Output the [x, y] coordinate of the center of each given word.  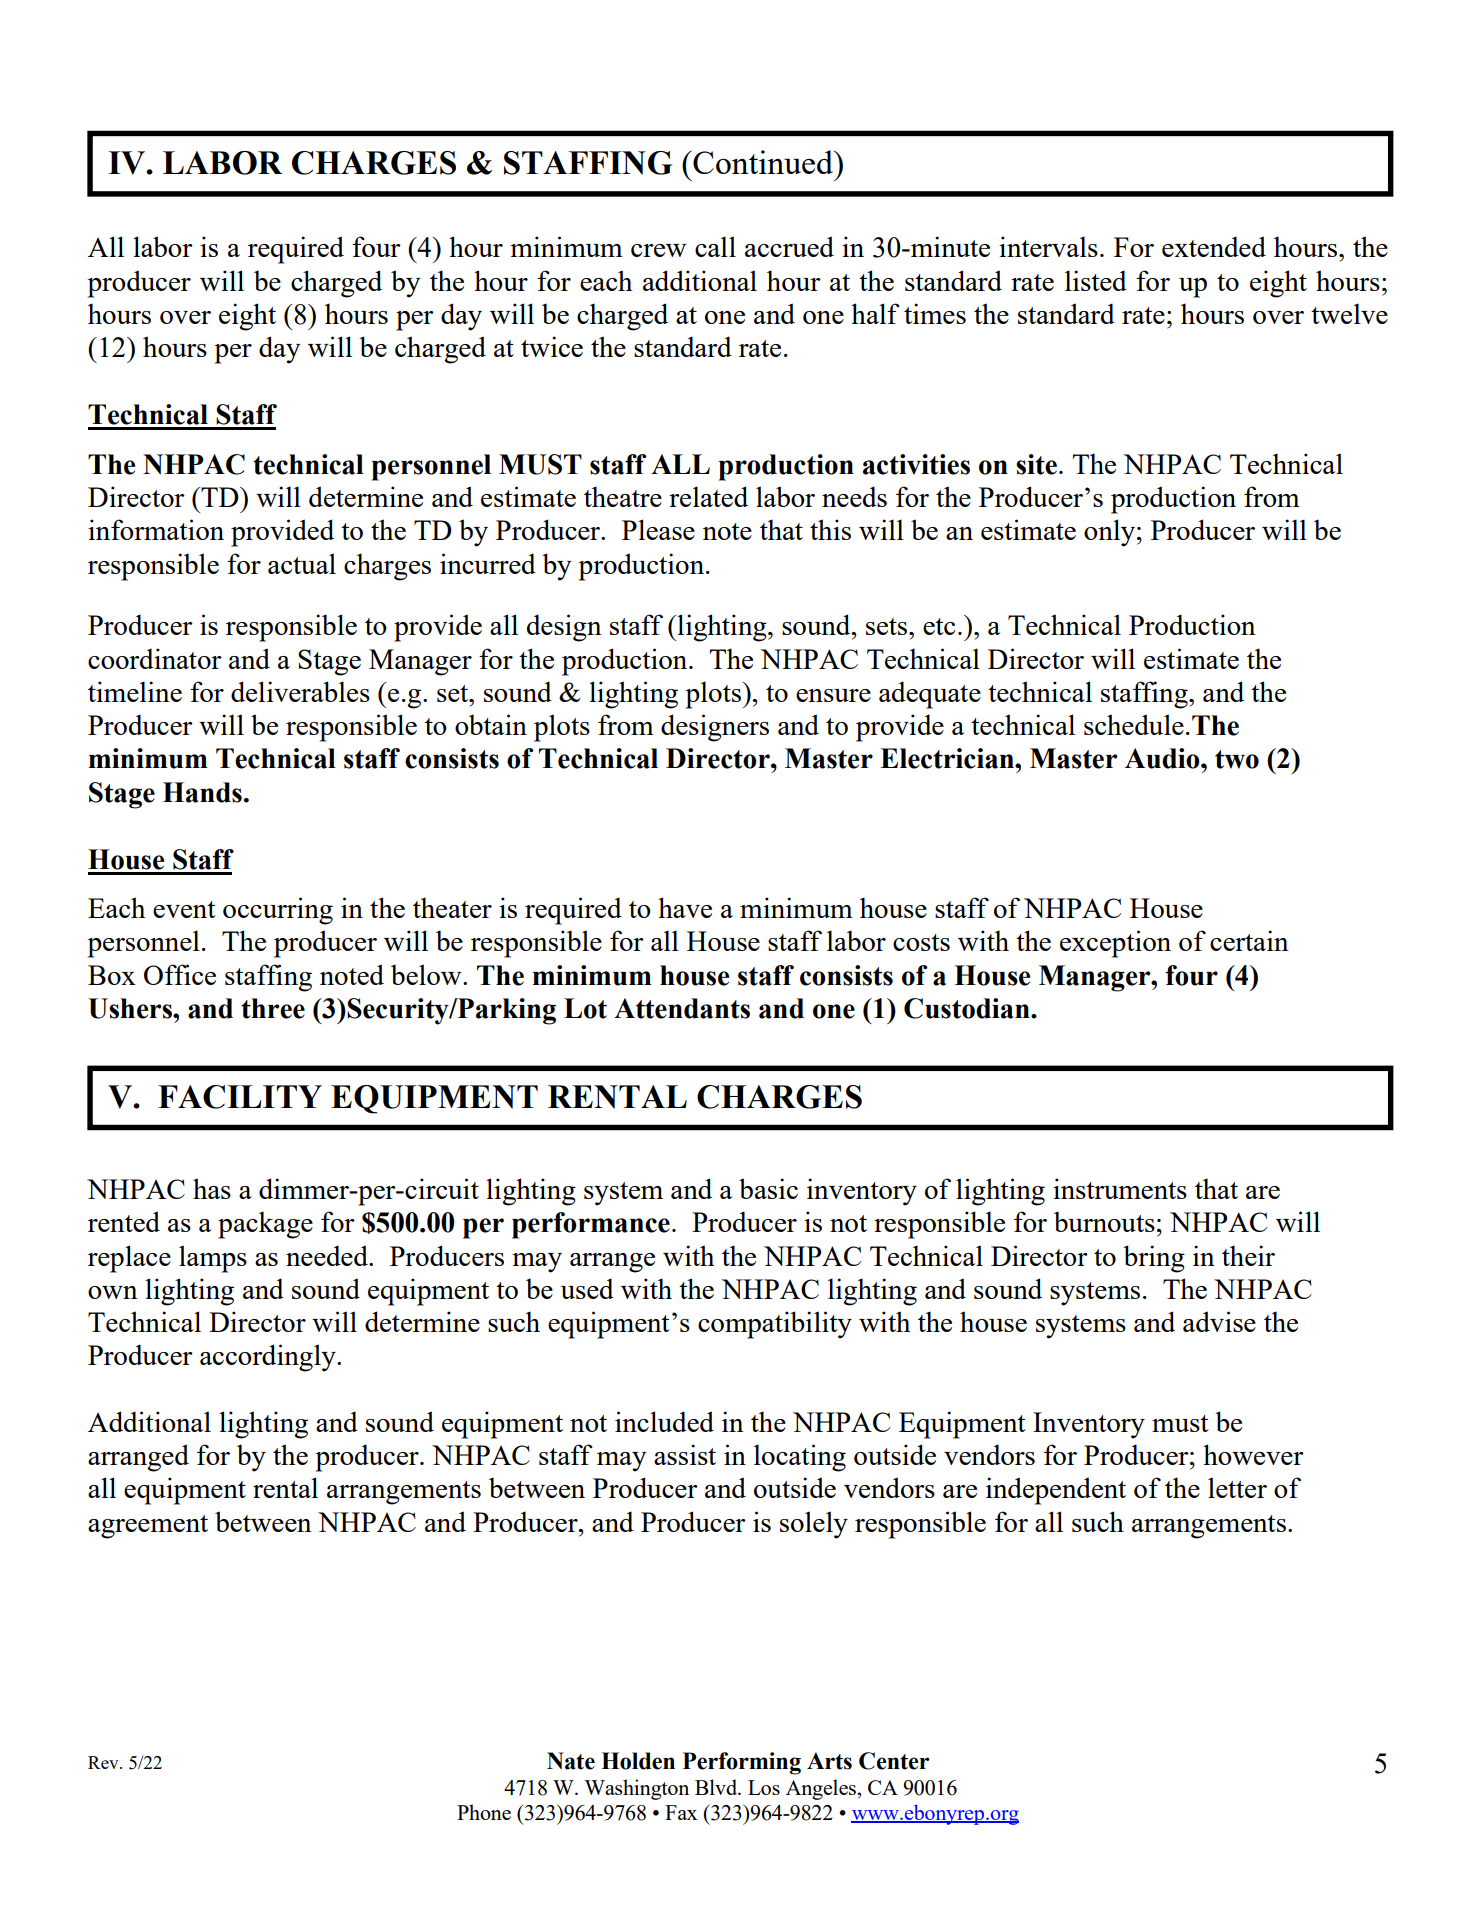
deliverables [300, 691]
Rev [104, 1762]
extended [1214, 246]
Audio [1163, 758]
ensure [833, 695]
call [715, 246]
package [265, 1225]
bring [1154, 1259]
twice [552, 346]
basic [768, 1188]
